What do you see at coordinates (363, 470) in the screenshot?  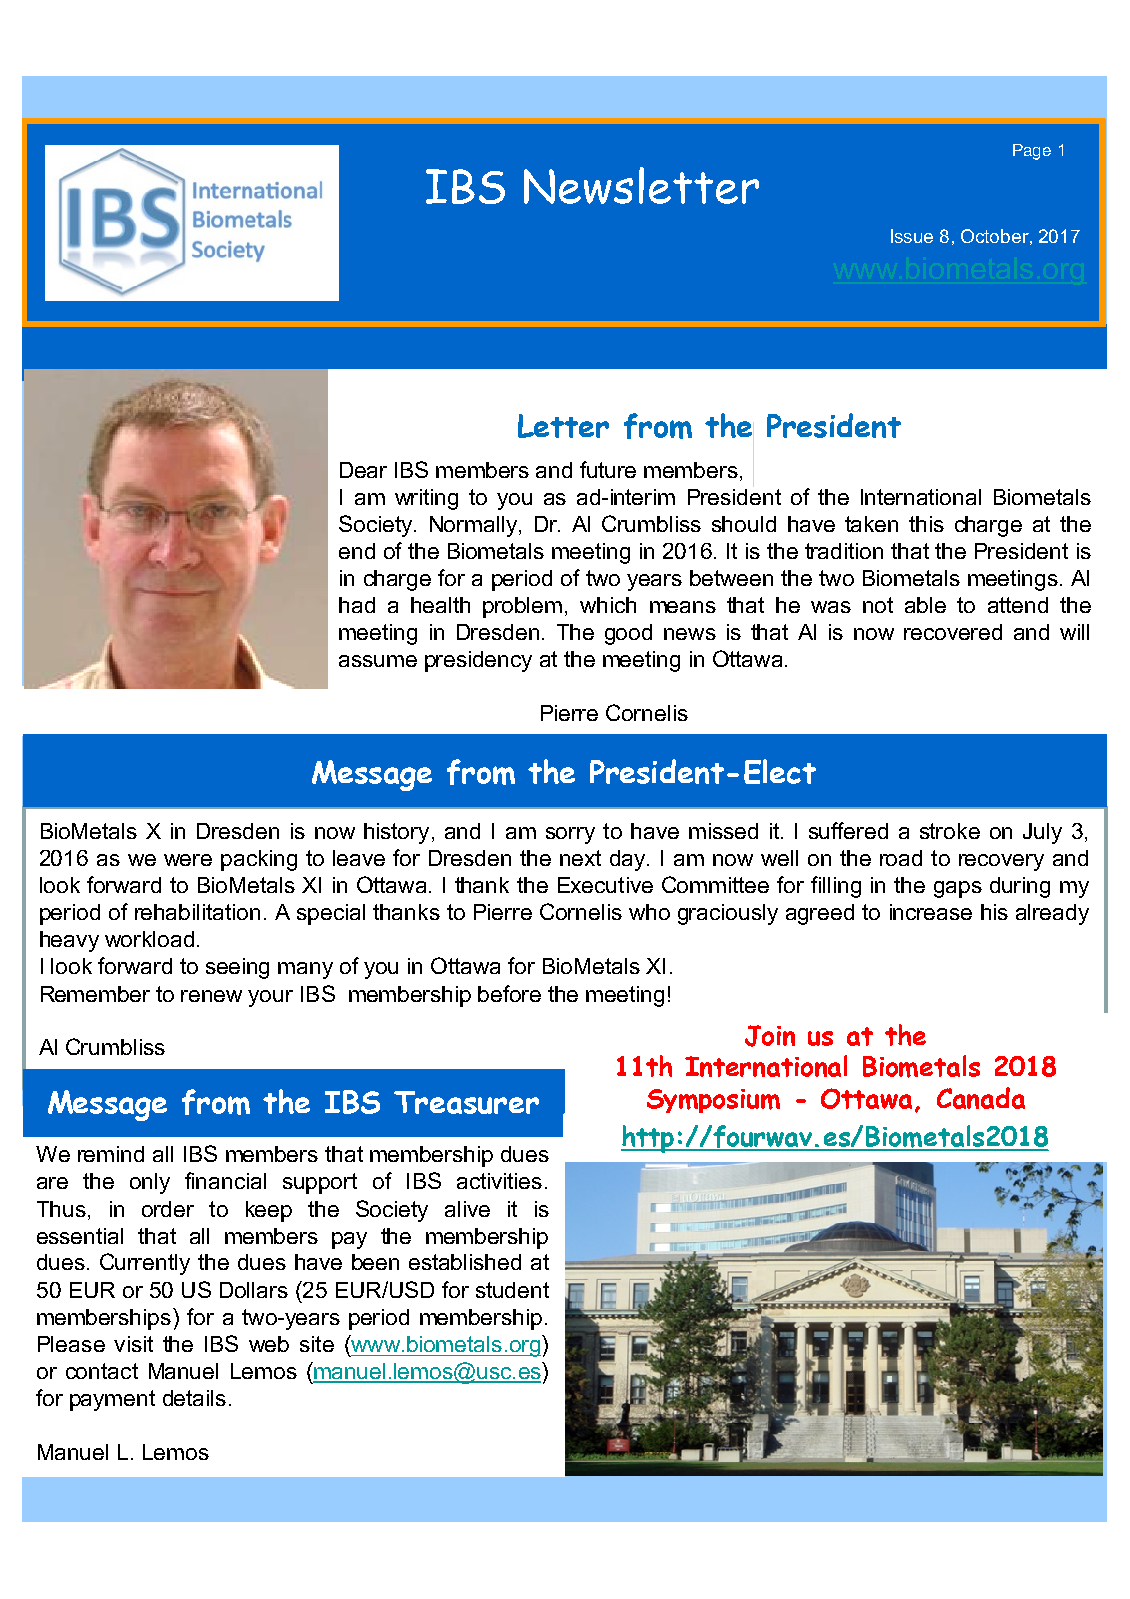 I see `Dear` at bounding box center [363, 470].
